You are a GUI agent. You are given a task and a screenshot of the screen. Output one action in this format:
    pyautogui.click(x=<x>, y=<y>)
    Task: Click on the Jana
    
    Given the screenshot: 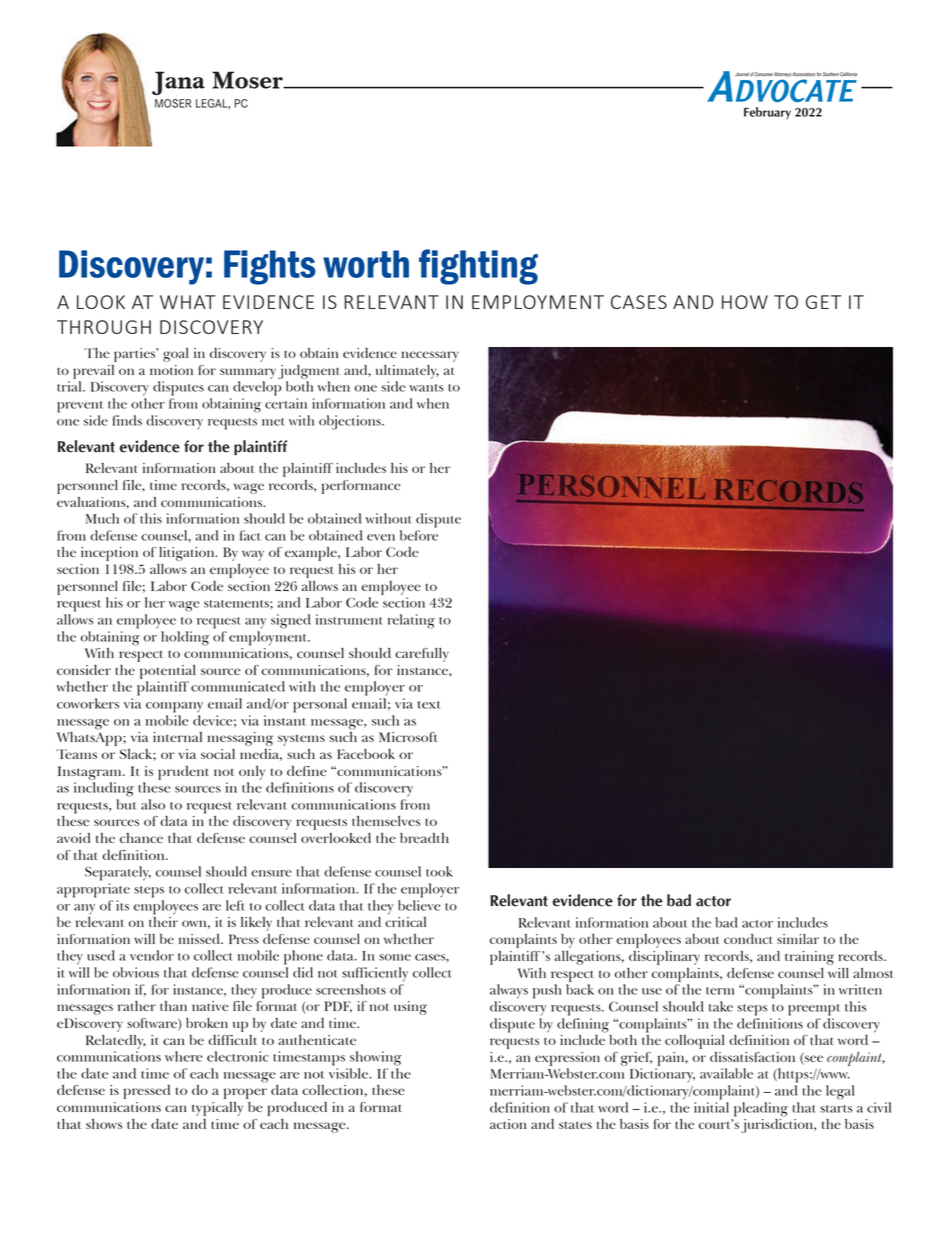 What is the action you would take?
    pyautogui.click(x=178, y=83)
